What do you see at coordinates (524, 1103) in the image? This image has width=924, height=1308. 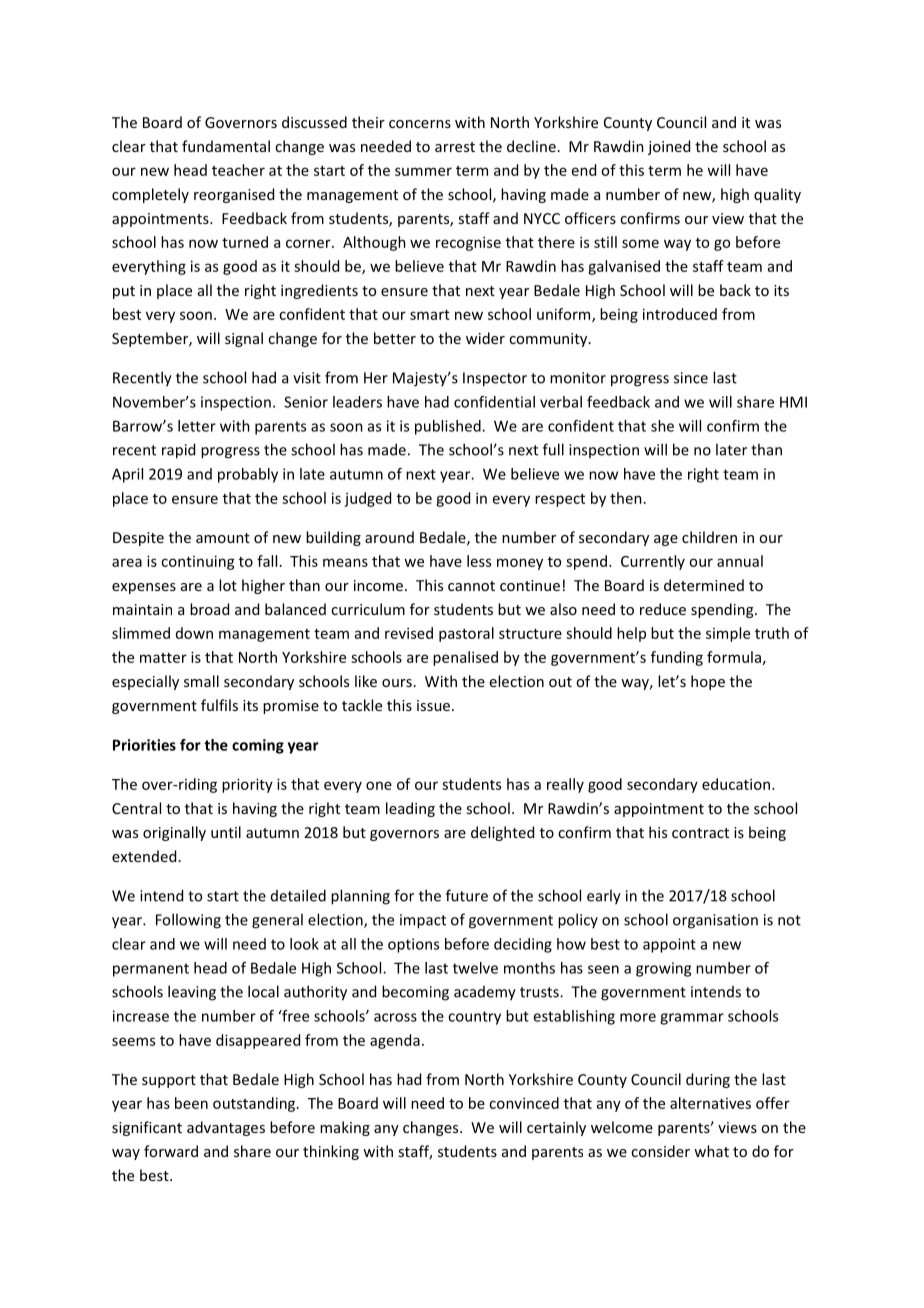 I see `convinced` at bounding box center [524, 1103].
